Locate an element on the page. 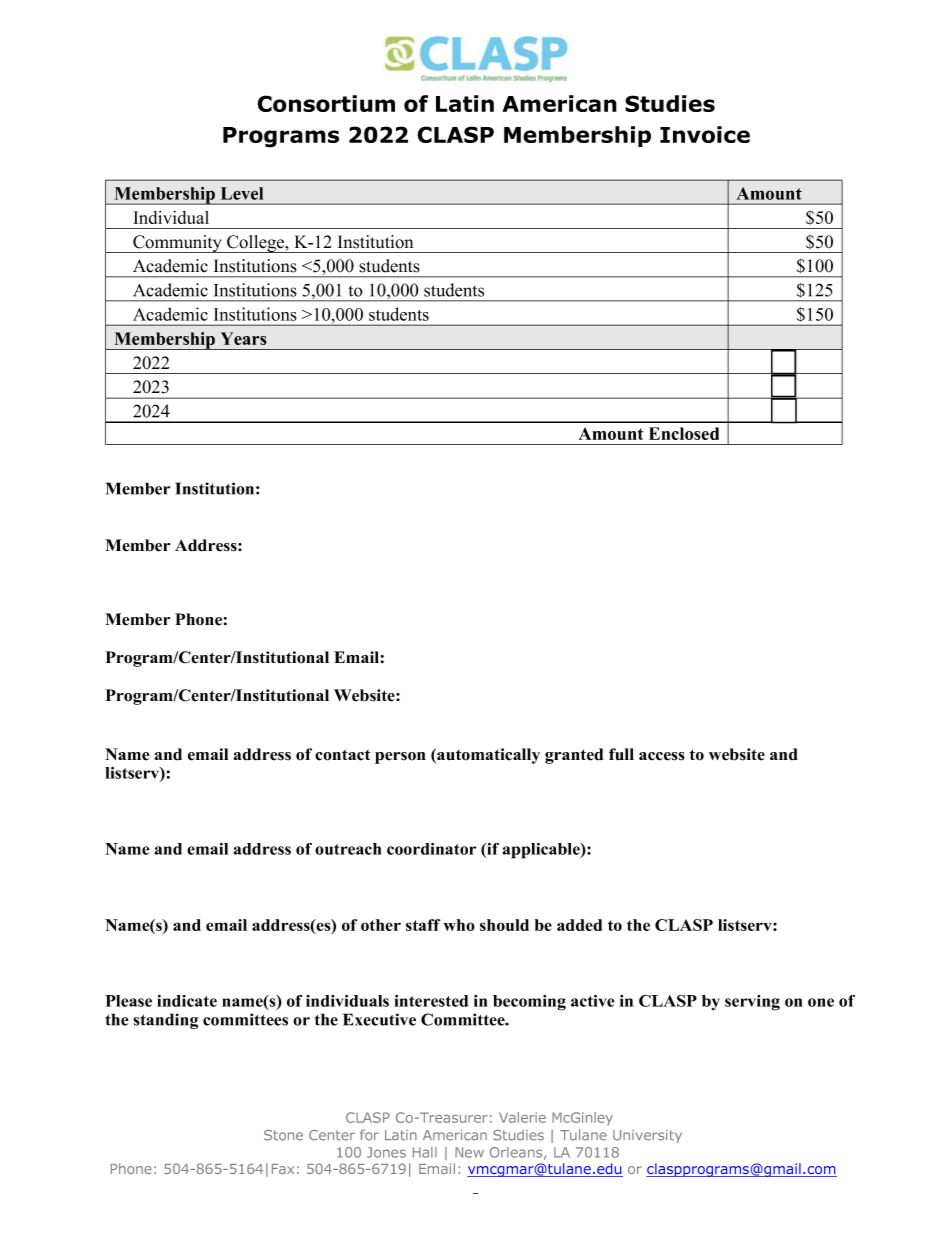  added is located at coordinates (579, 925).
